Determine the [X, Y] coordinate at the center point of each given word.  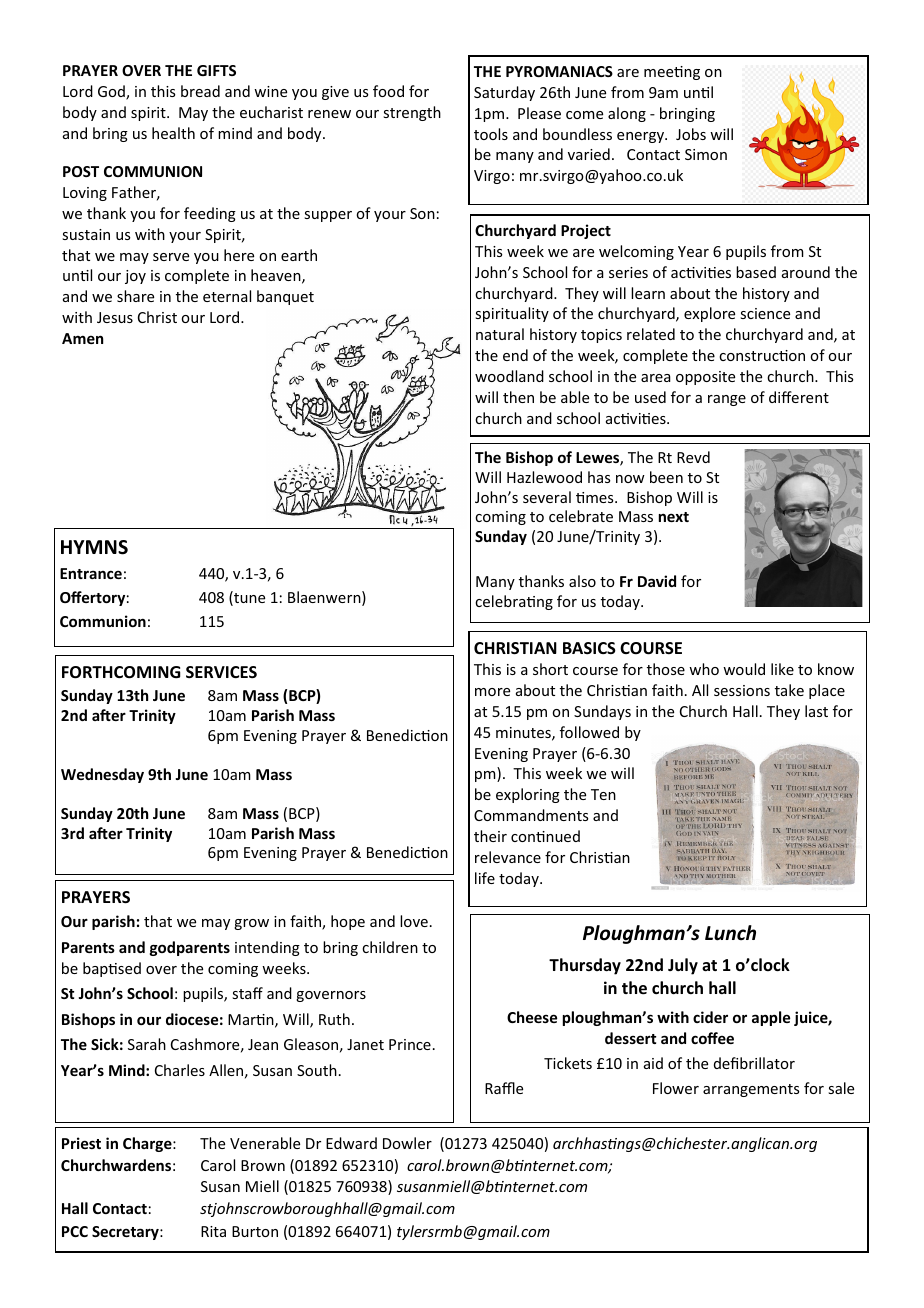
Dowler [407, 1143]
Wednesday [102, 775]
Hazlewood [544, 477]
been [666, 477]
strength [412, 113]
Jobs [691, 134]
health [173, 133]
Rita [213, 1231]
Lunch [730, 933]
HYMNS [94, 547]
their [490, 836]
